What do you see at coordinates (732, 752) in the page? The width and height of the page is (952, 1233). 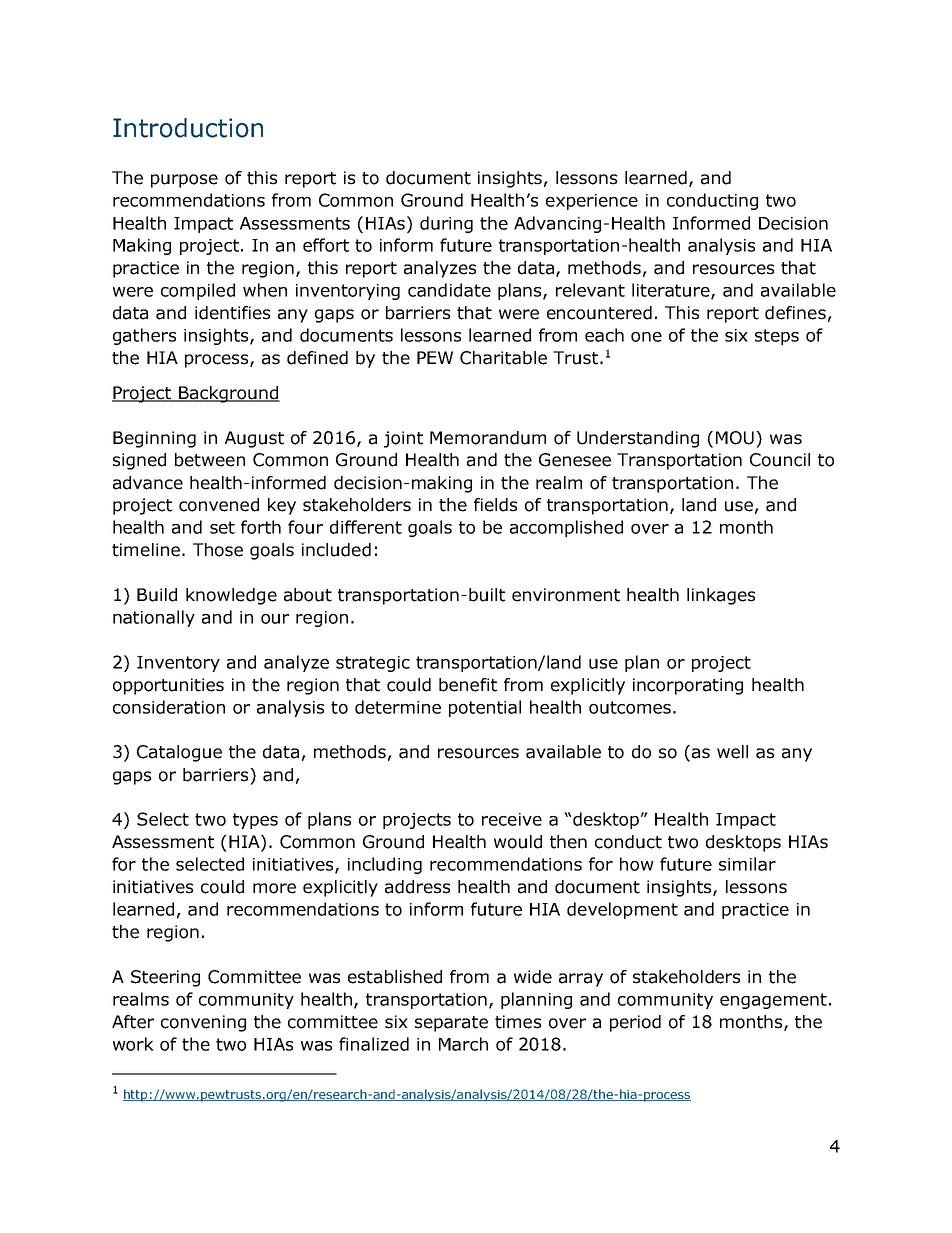 I see `well` at bounding box center [732, 752].
